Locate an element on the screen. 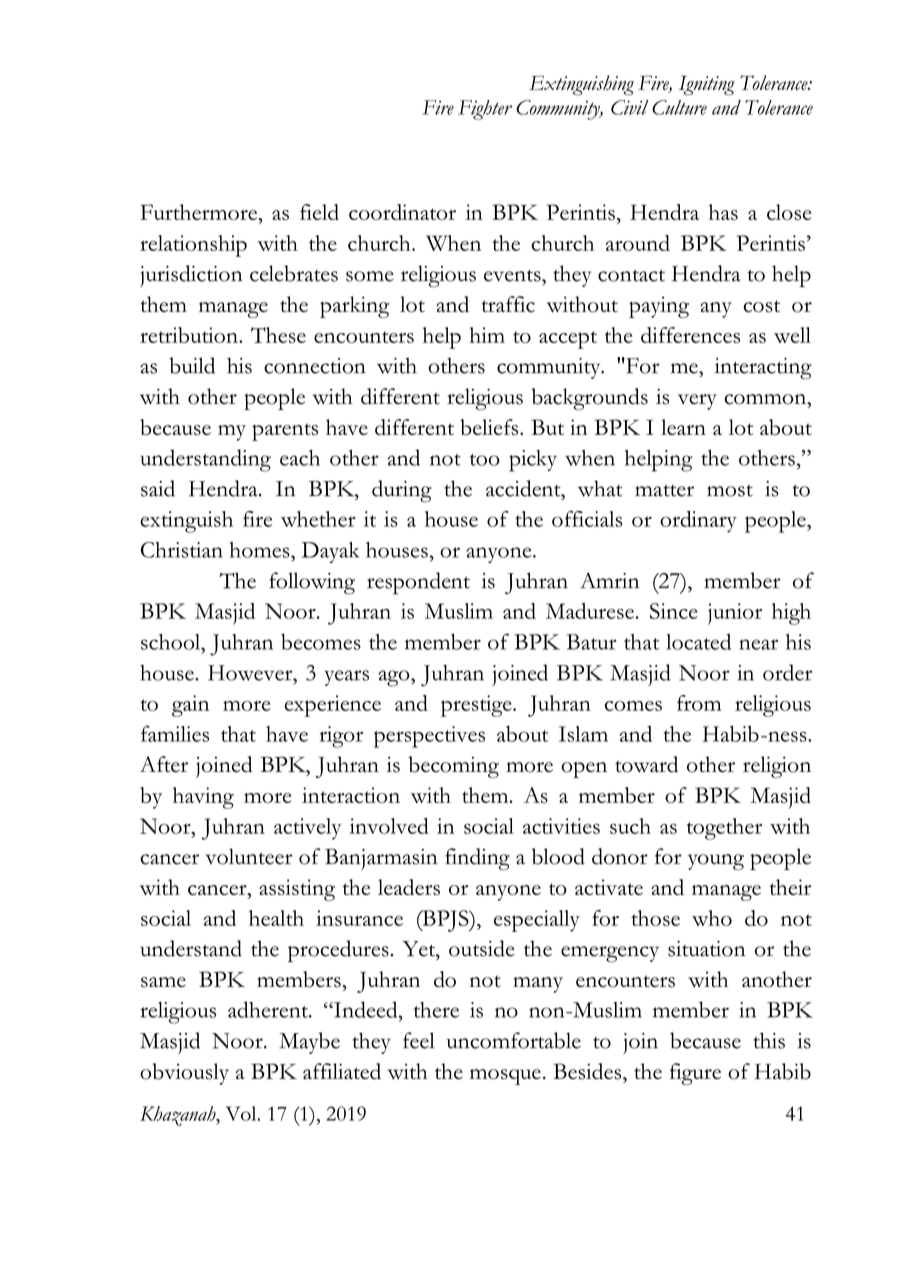  Fighter is located at coordinates (485, 110).
